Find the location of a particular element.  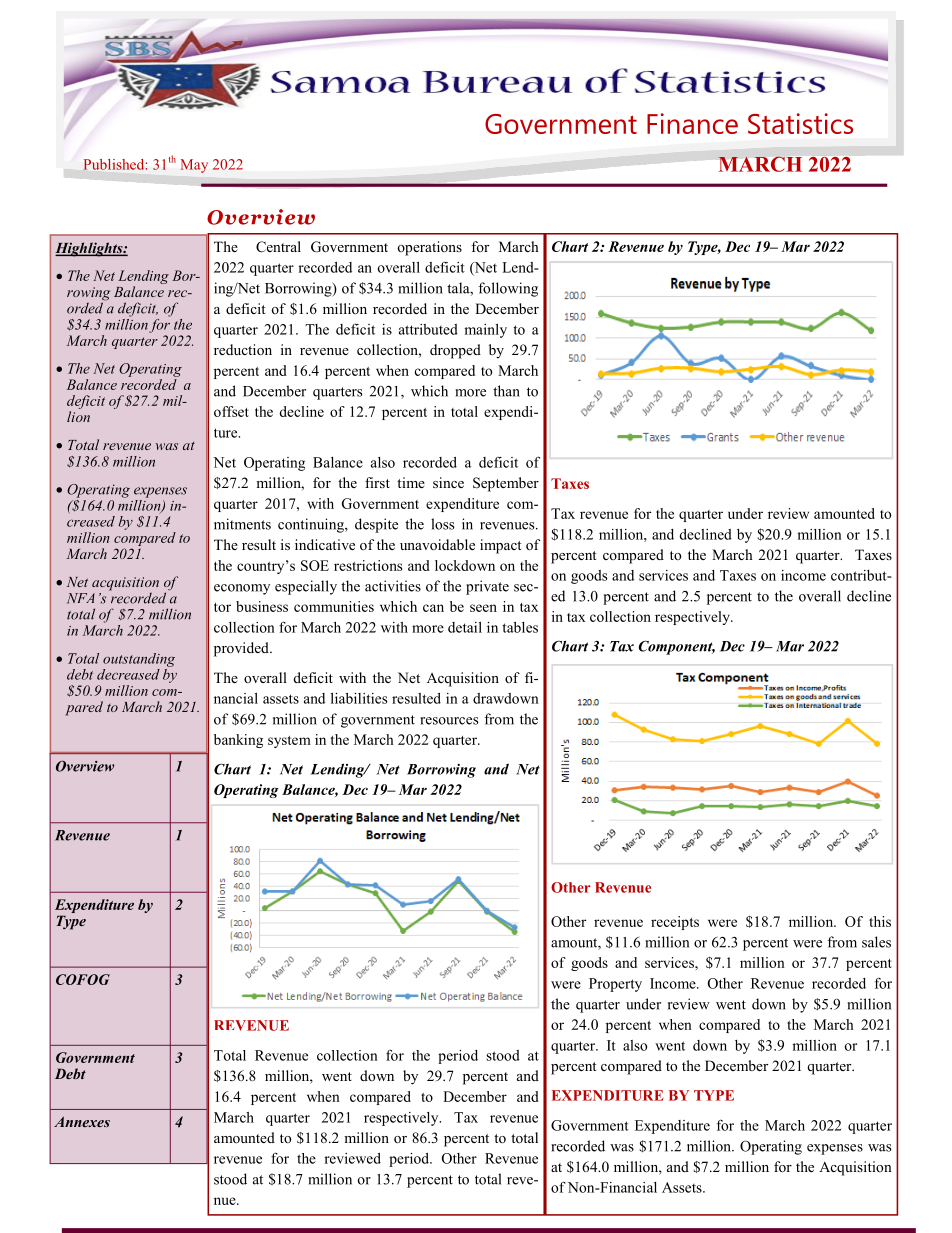

Property is located at coordinates (615, 985).
